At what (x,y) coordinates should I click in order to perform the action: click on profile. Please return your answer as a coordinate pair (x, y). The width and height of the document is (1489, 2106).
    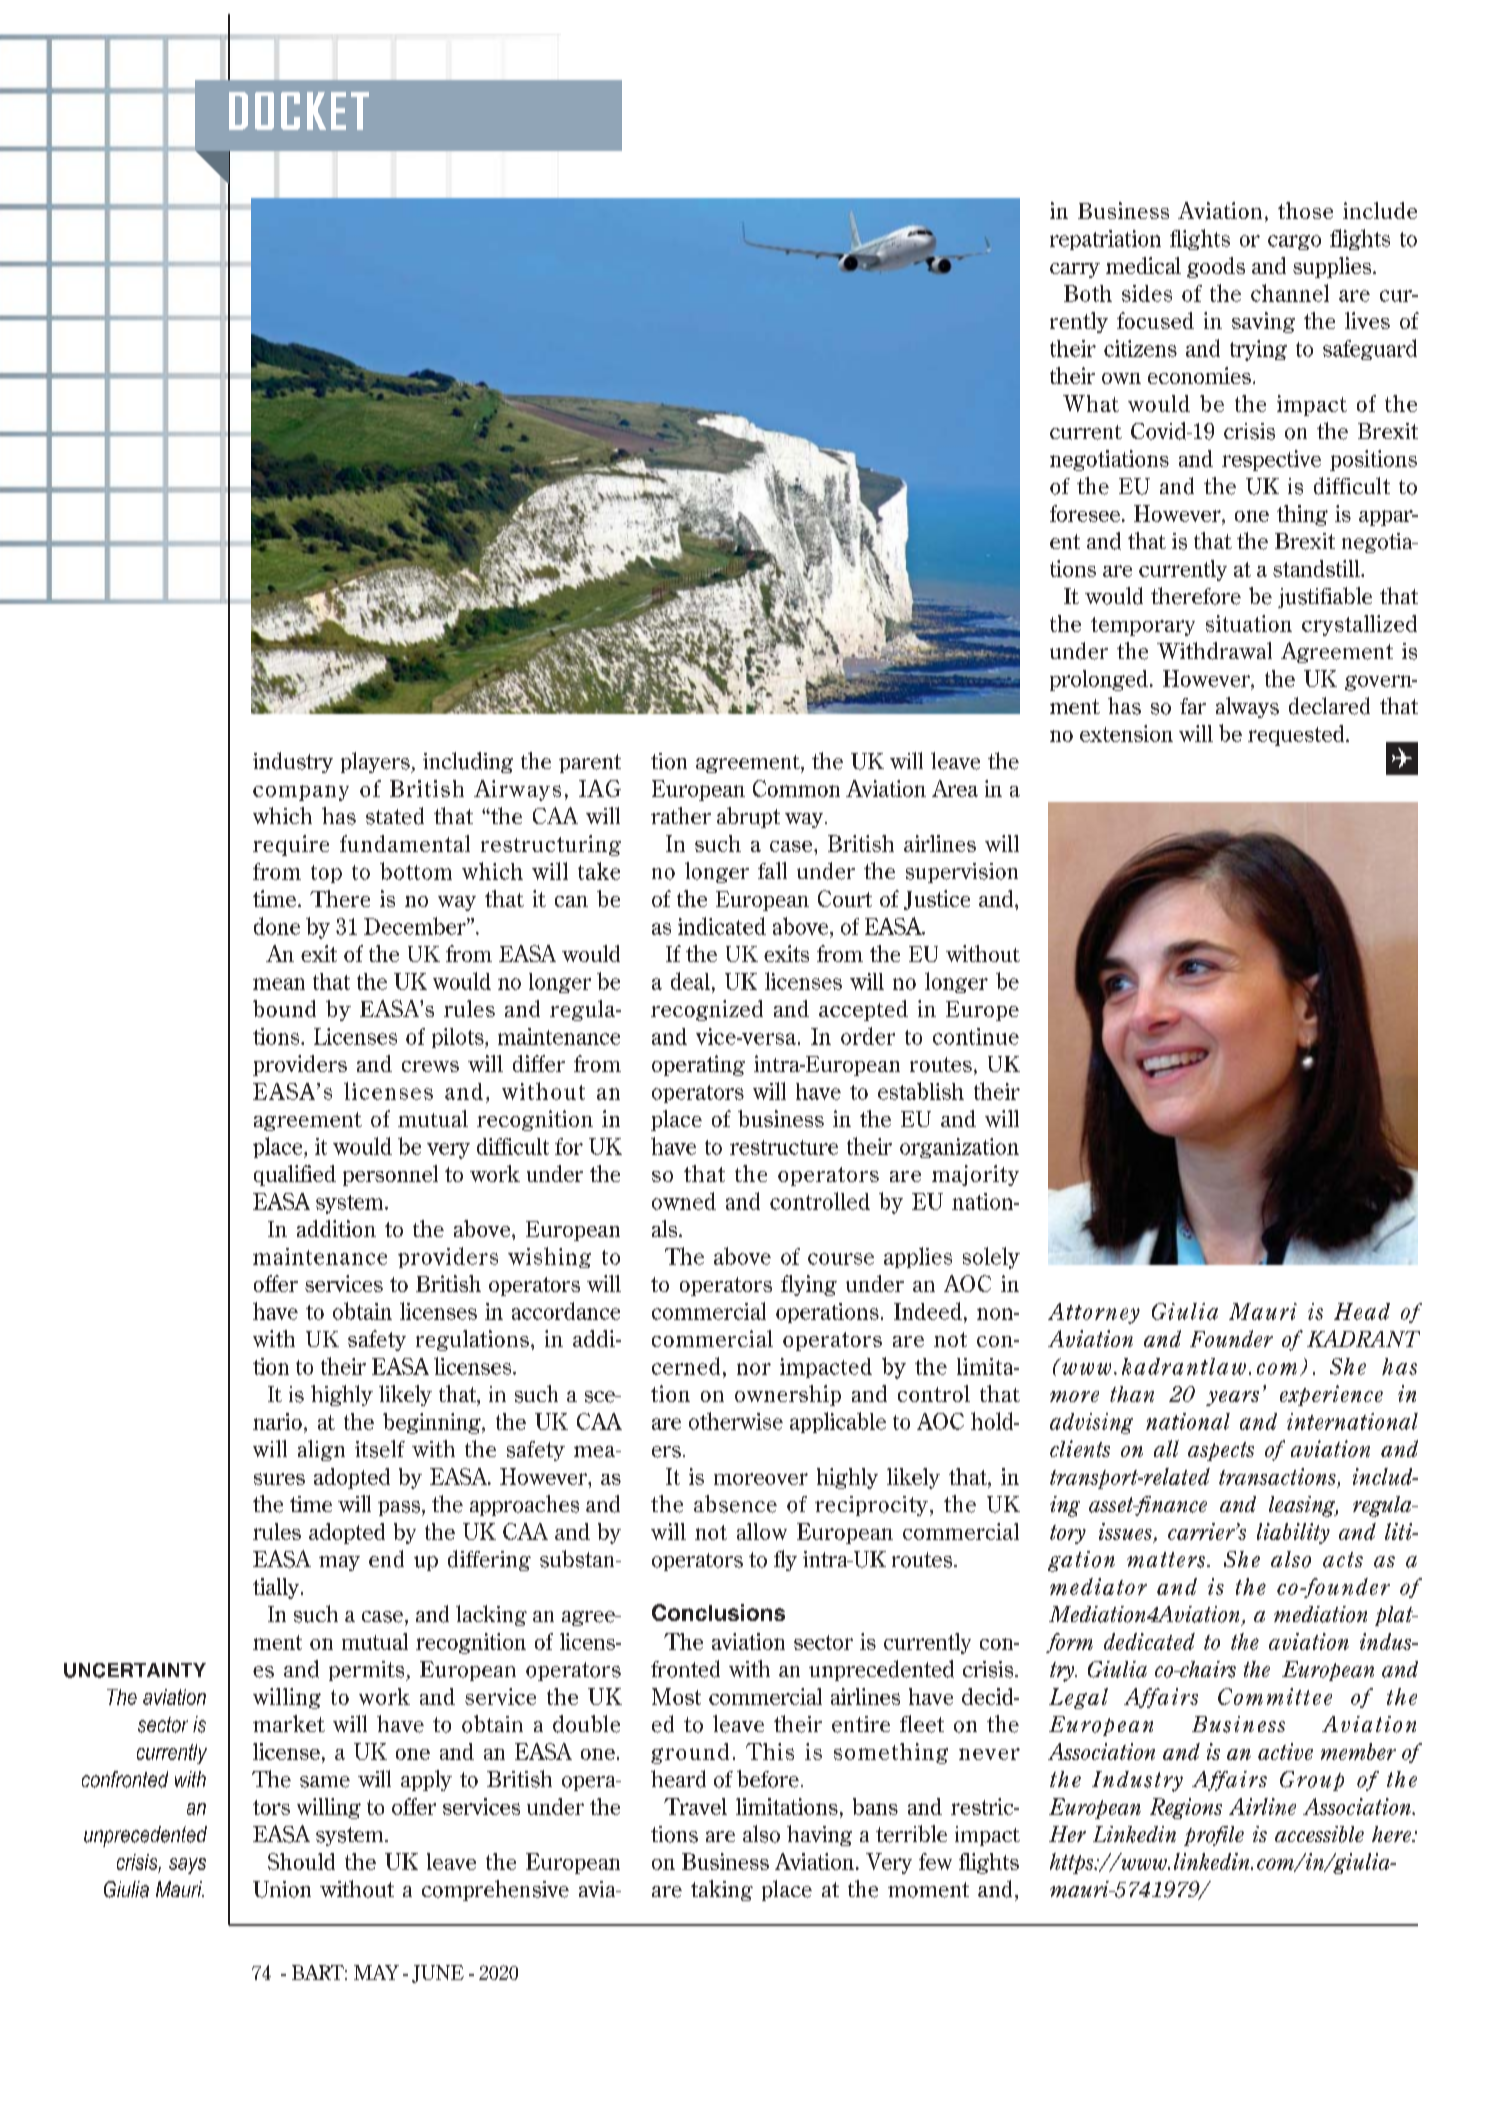
    Looking at the image, I should click on (1214, 1836).
